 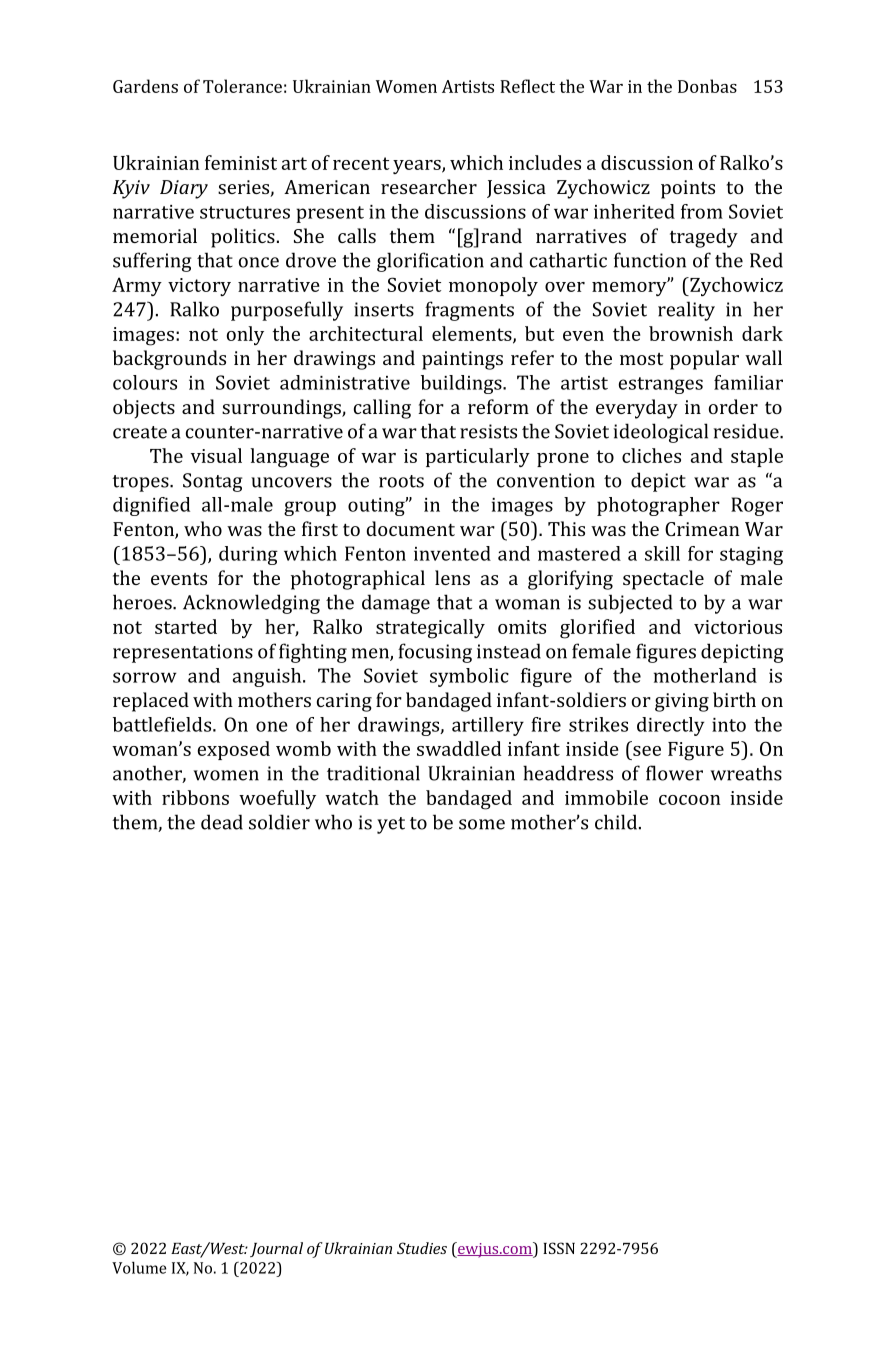 I want to click on feminist, so click(x=241, y=162).
